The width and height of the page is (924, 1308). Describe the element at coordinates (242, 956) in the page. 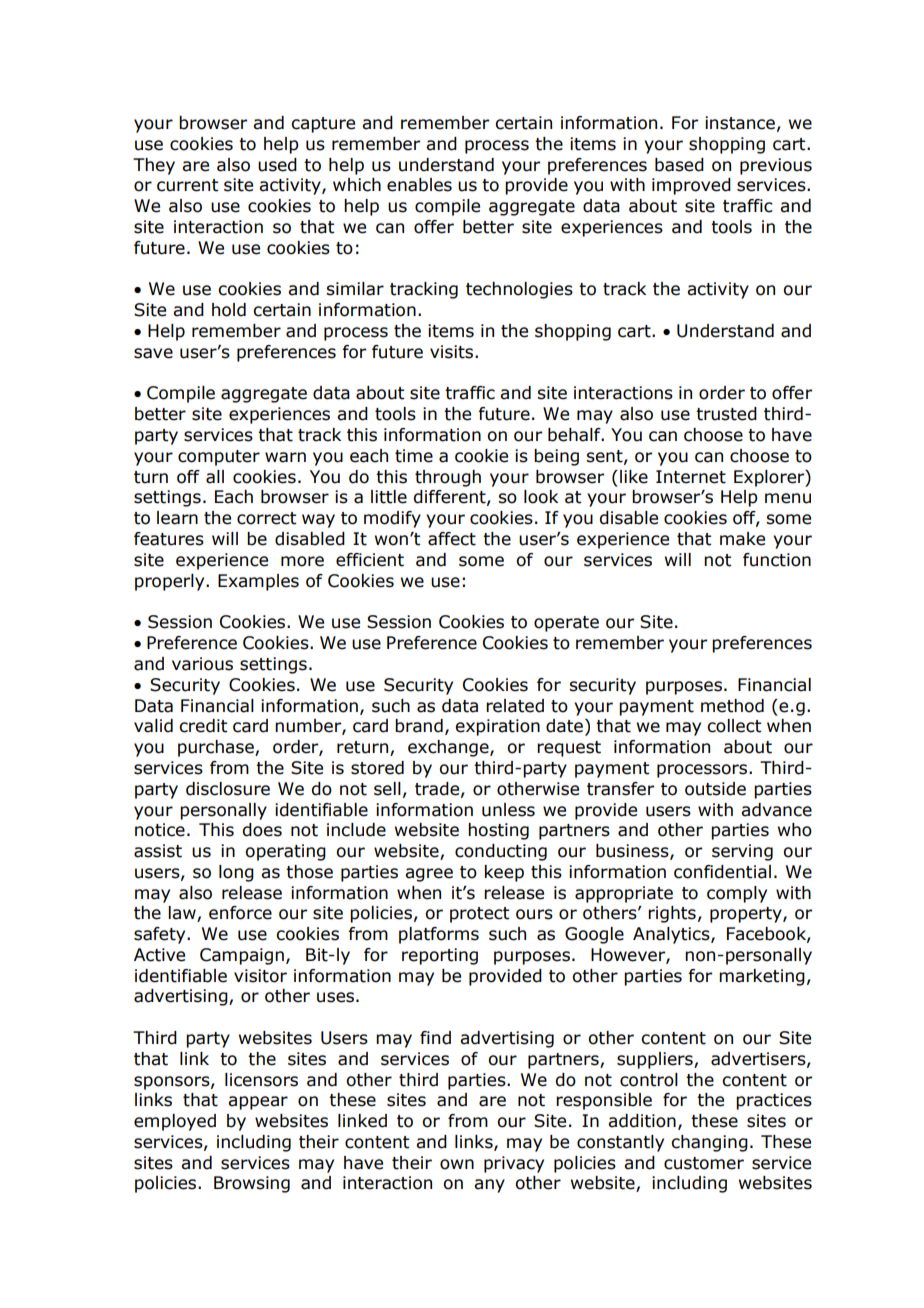

I see `Campaign` at that location.
